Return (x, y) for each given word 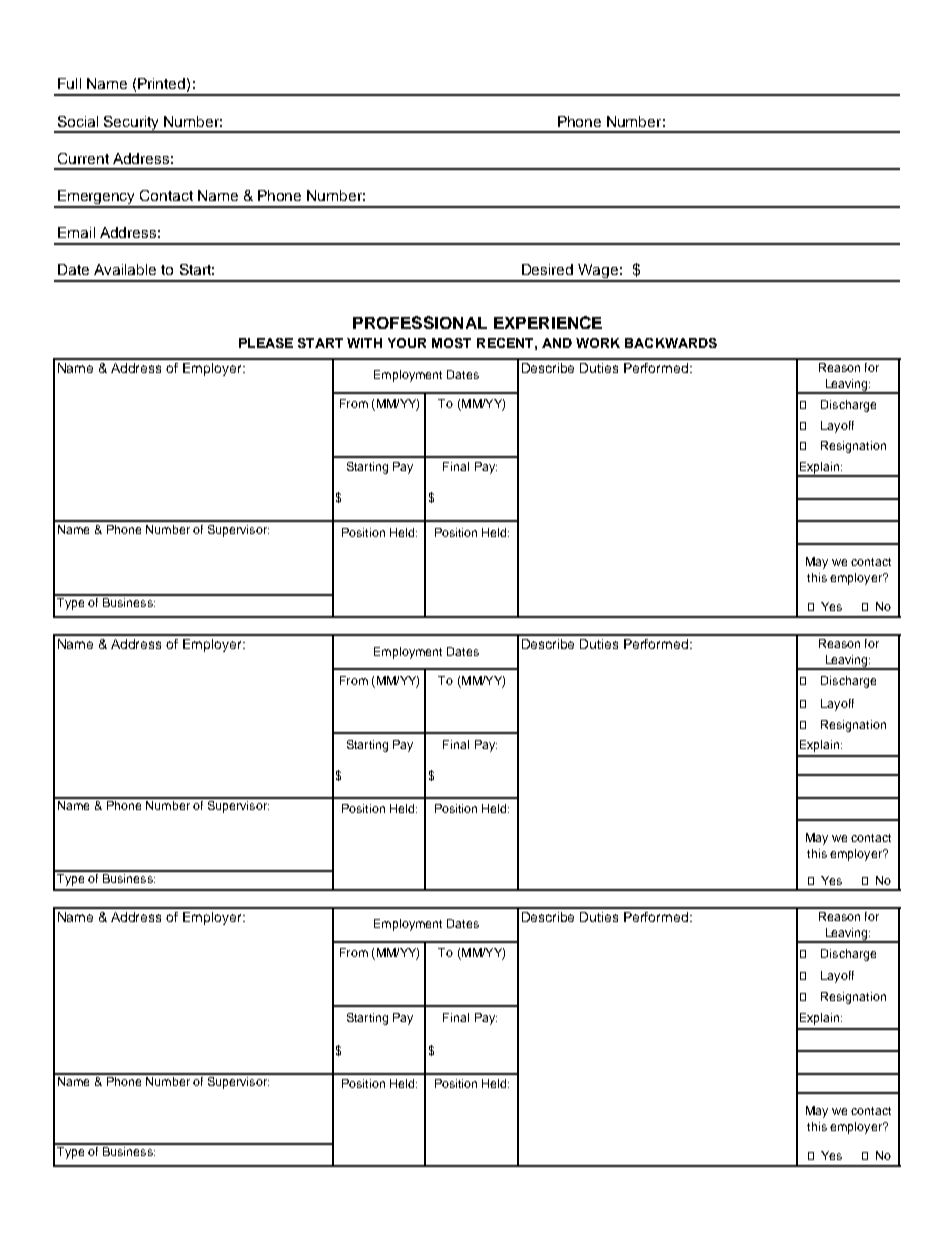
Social (78, 121)
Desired (547, 269)
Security (132, 124)
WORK (598, 343)
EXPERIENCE (548, 322)
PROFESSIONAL (420, 322)
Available (125, 269)
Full (69, 83)
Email (76, 232)
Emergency (97, 198)
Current (83, 158)
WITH (364, 343)
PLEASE (266, 343)
